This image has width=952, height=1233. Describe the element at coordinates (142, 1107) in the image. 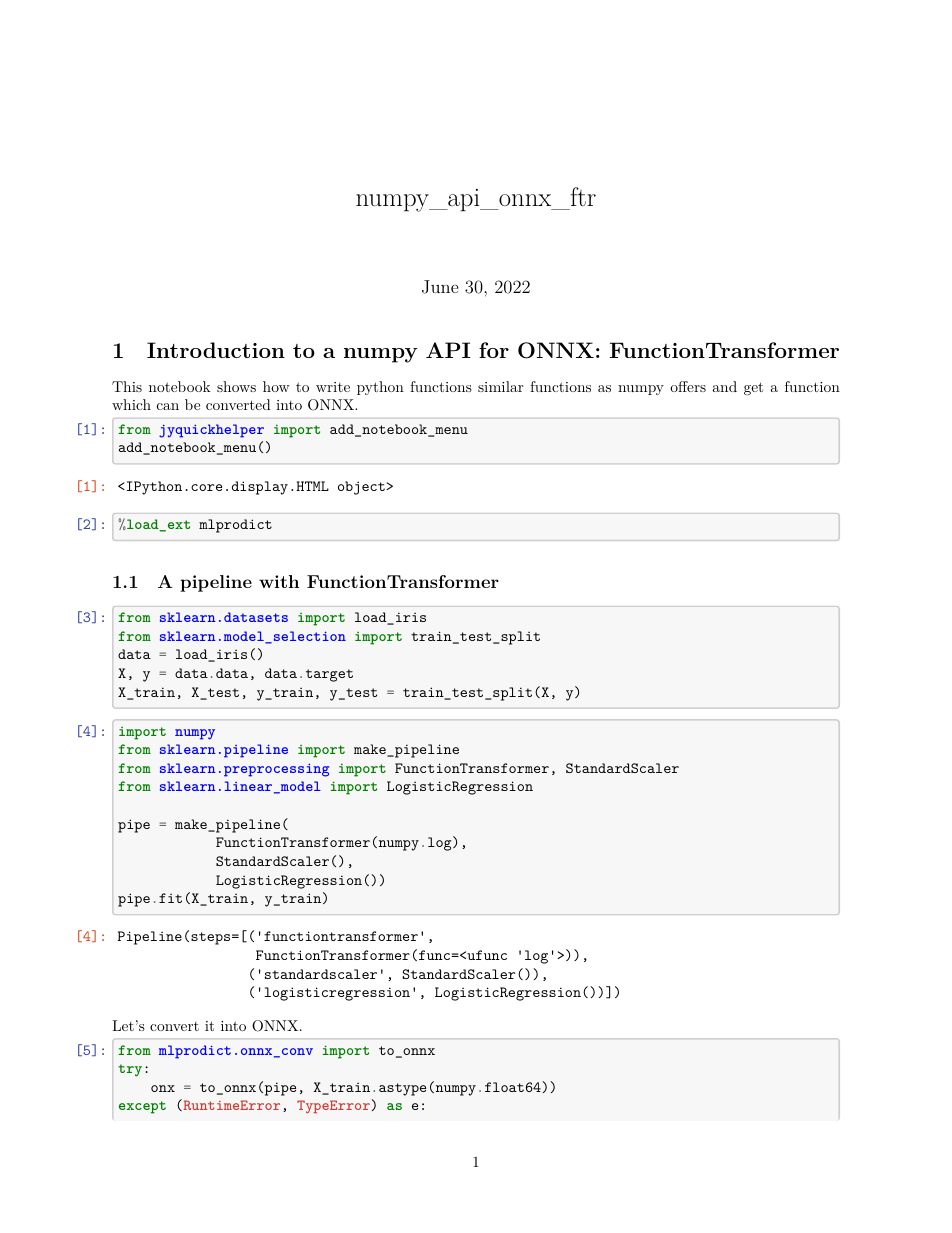

I see `except` at that location.
